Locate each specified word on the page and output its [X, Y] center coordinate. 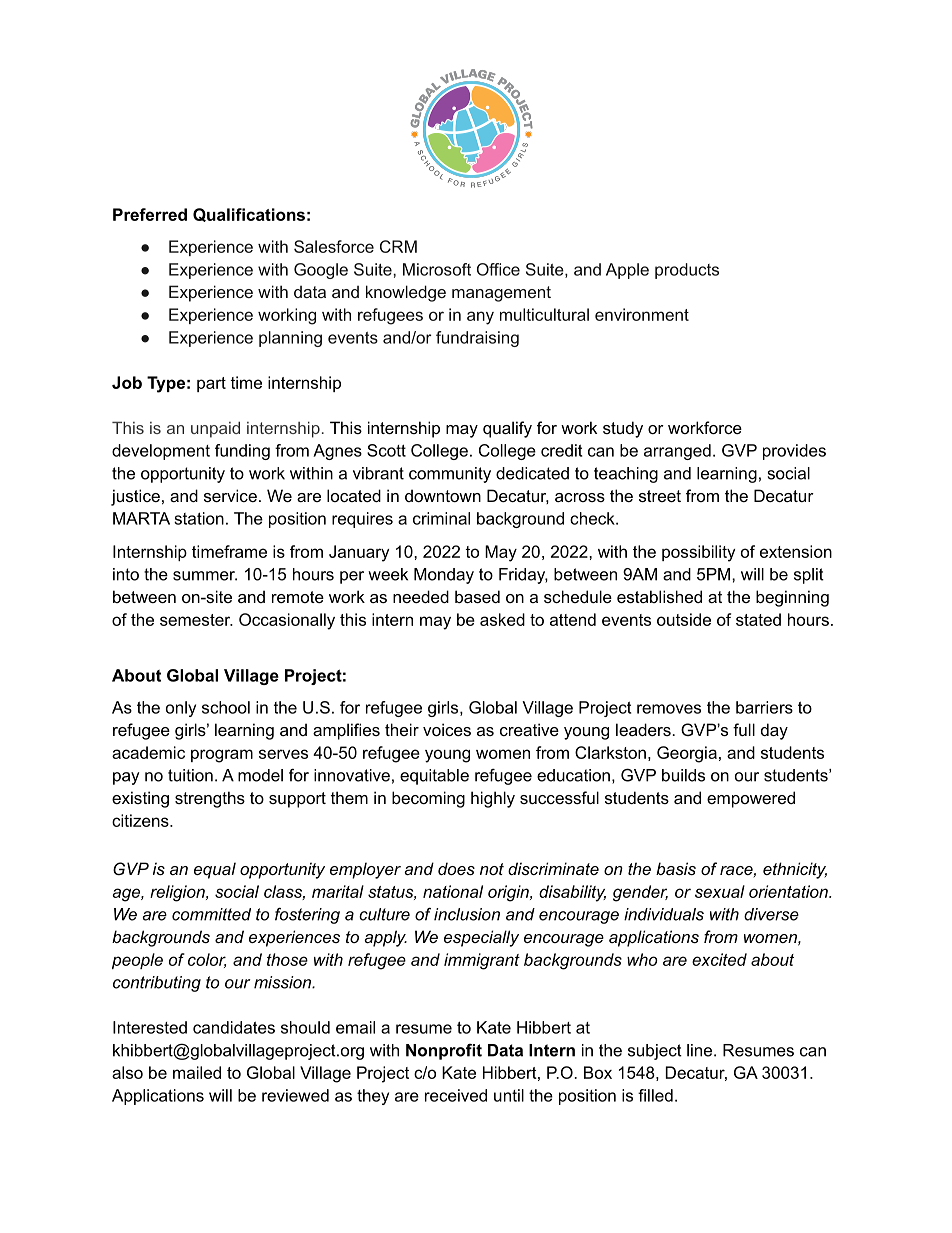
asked [502, 619]
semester [196, 620]
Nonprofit [444, 1052]
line [701, 1050]
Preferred [150, 214]
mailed [197, 1072]
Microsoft [437, 269]
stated [758, 619]
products [687, 271]
